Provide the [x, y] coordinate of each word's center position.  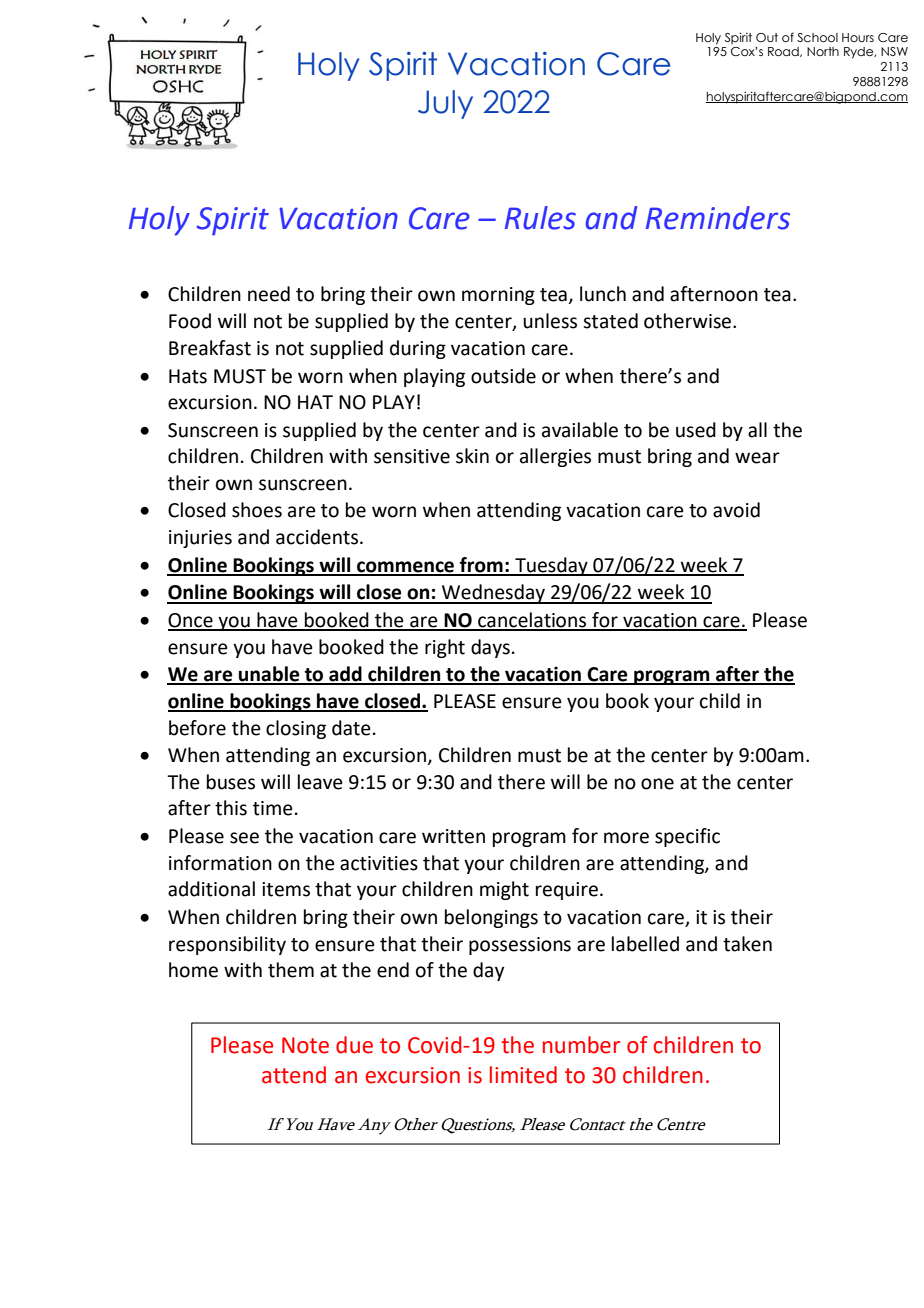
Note [305, 1045]
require [567, 891]
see [244, 838]
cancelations [532, 621]
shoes [257, 510]
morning [498, 296]
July [445, 104]
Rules [540, 218]
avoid [736, 510]
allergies [555, 457]
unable [269, 675]
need [269, 294]
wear [757, 458]
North [823, 51]
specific [687, 837]
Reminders [718, 218]
